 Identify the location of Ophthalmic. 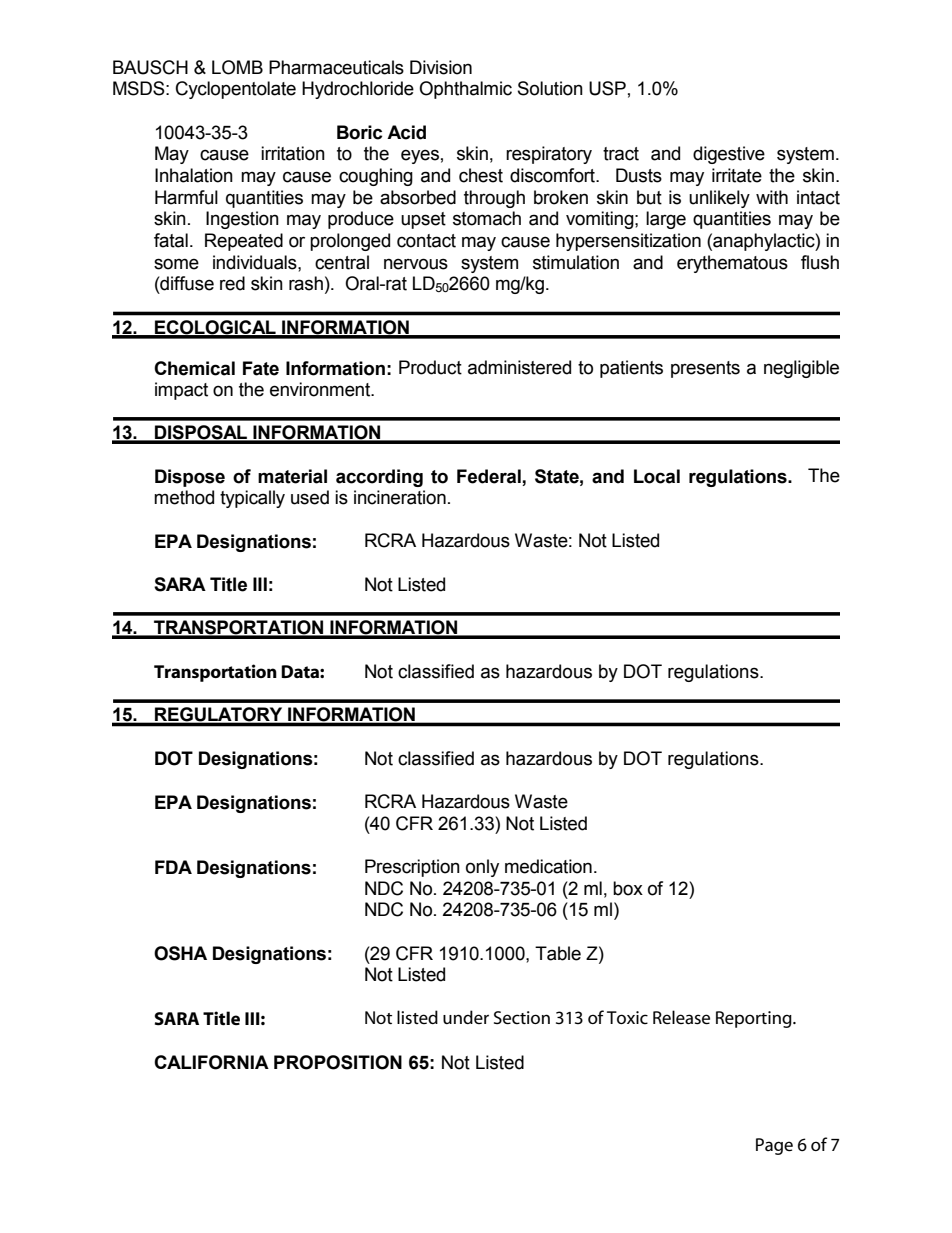
(465, 90).
